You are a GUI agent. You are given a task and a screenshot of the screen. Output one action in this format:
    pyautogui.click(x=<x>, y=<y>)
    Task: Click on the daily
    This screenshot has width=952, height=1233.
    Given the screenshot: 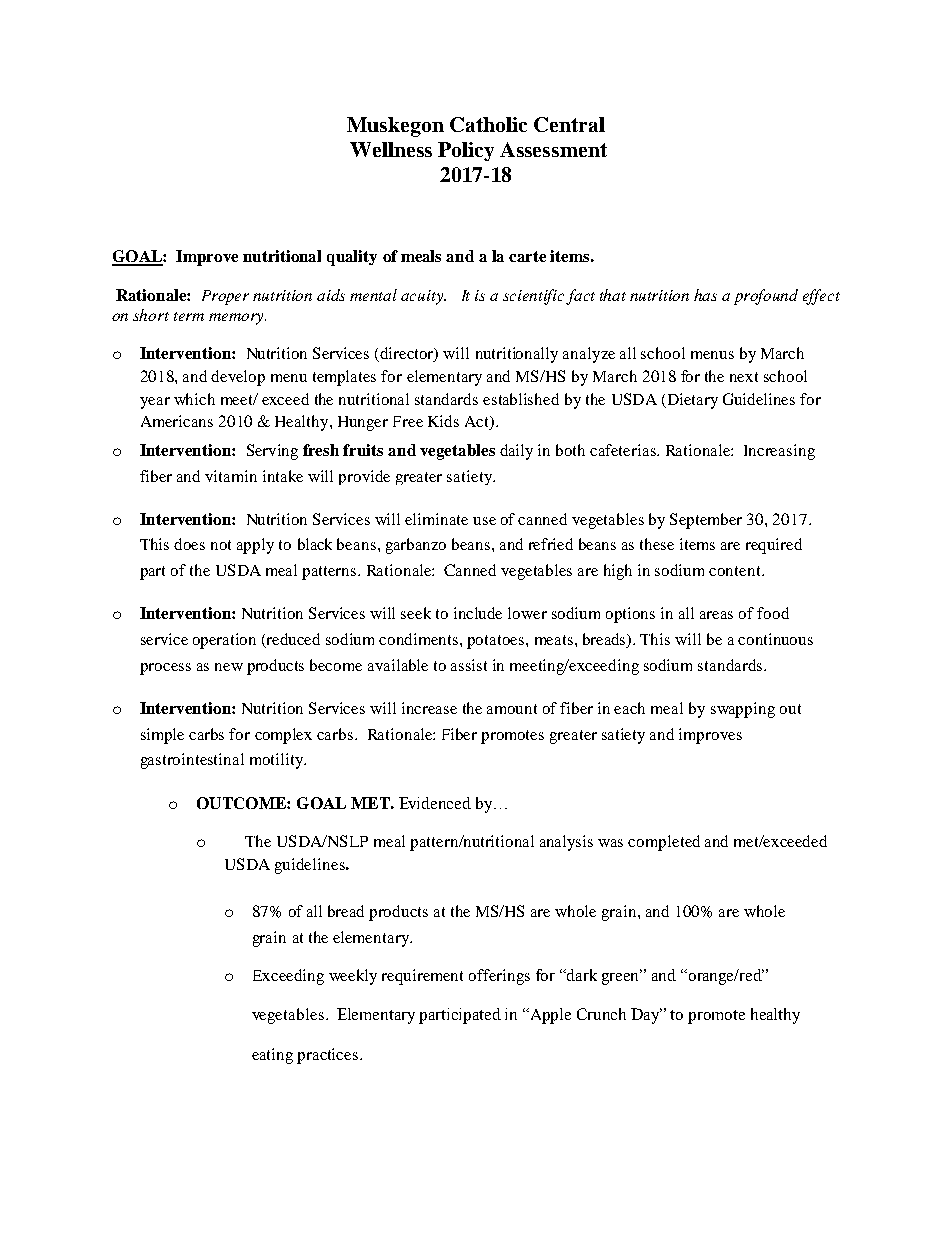 What is the action you would take?
    pyautogui.click(x=516, y=452)
